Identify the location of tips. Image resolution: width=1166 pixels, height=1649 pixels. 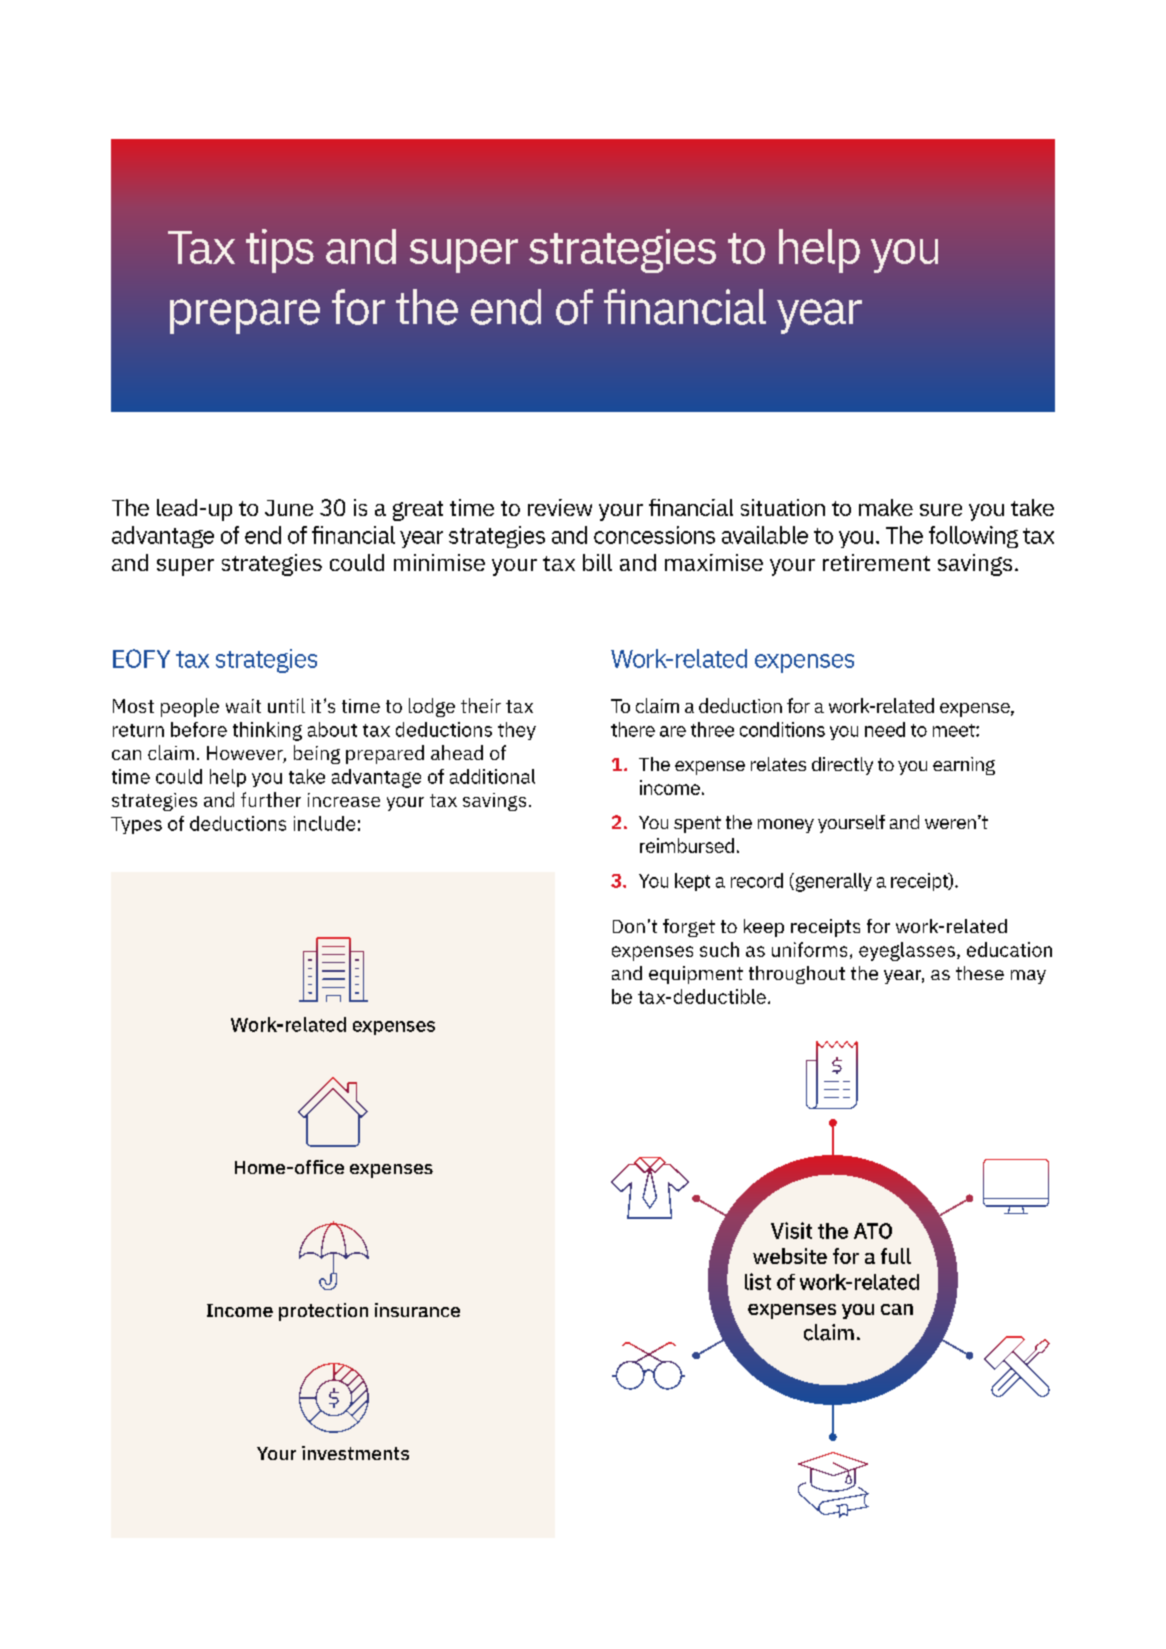
(280, 251).
